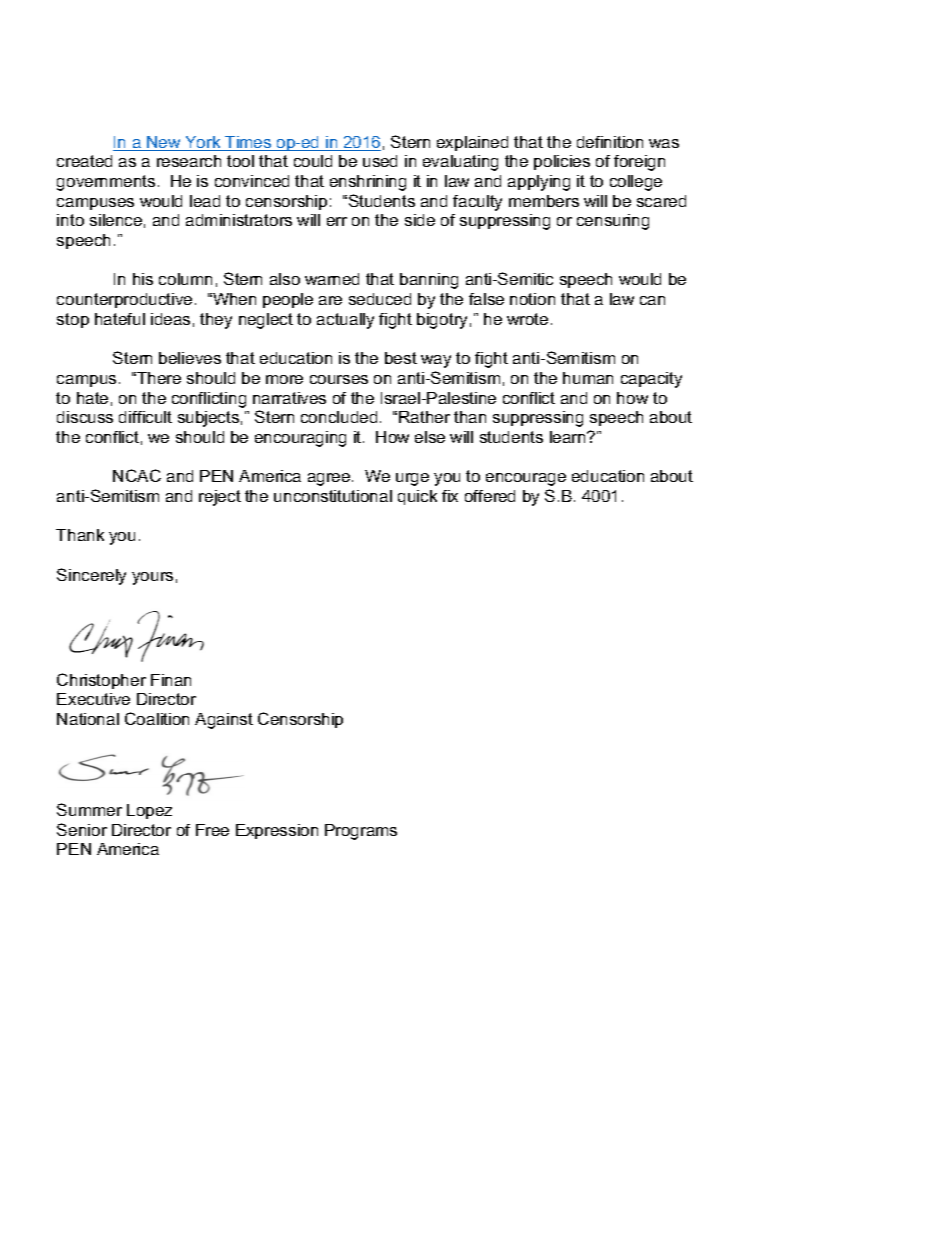 The width and height of the document is (952, 1233). Describe the element at coordinates (164, 143) in the document. I see `New` at that location.
